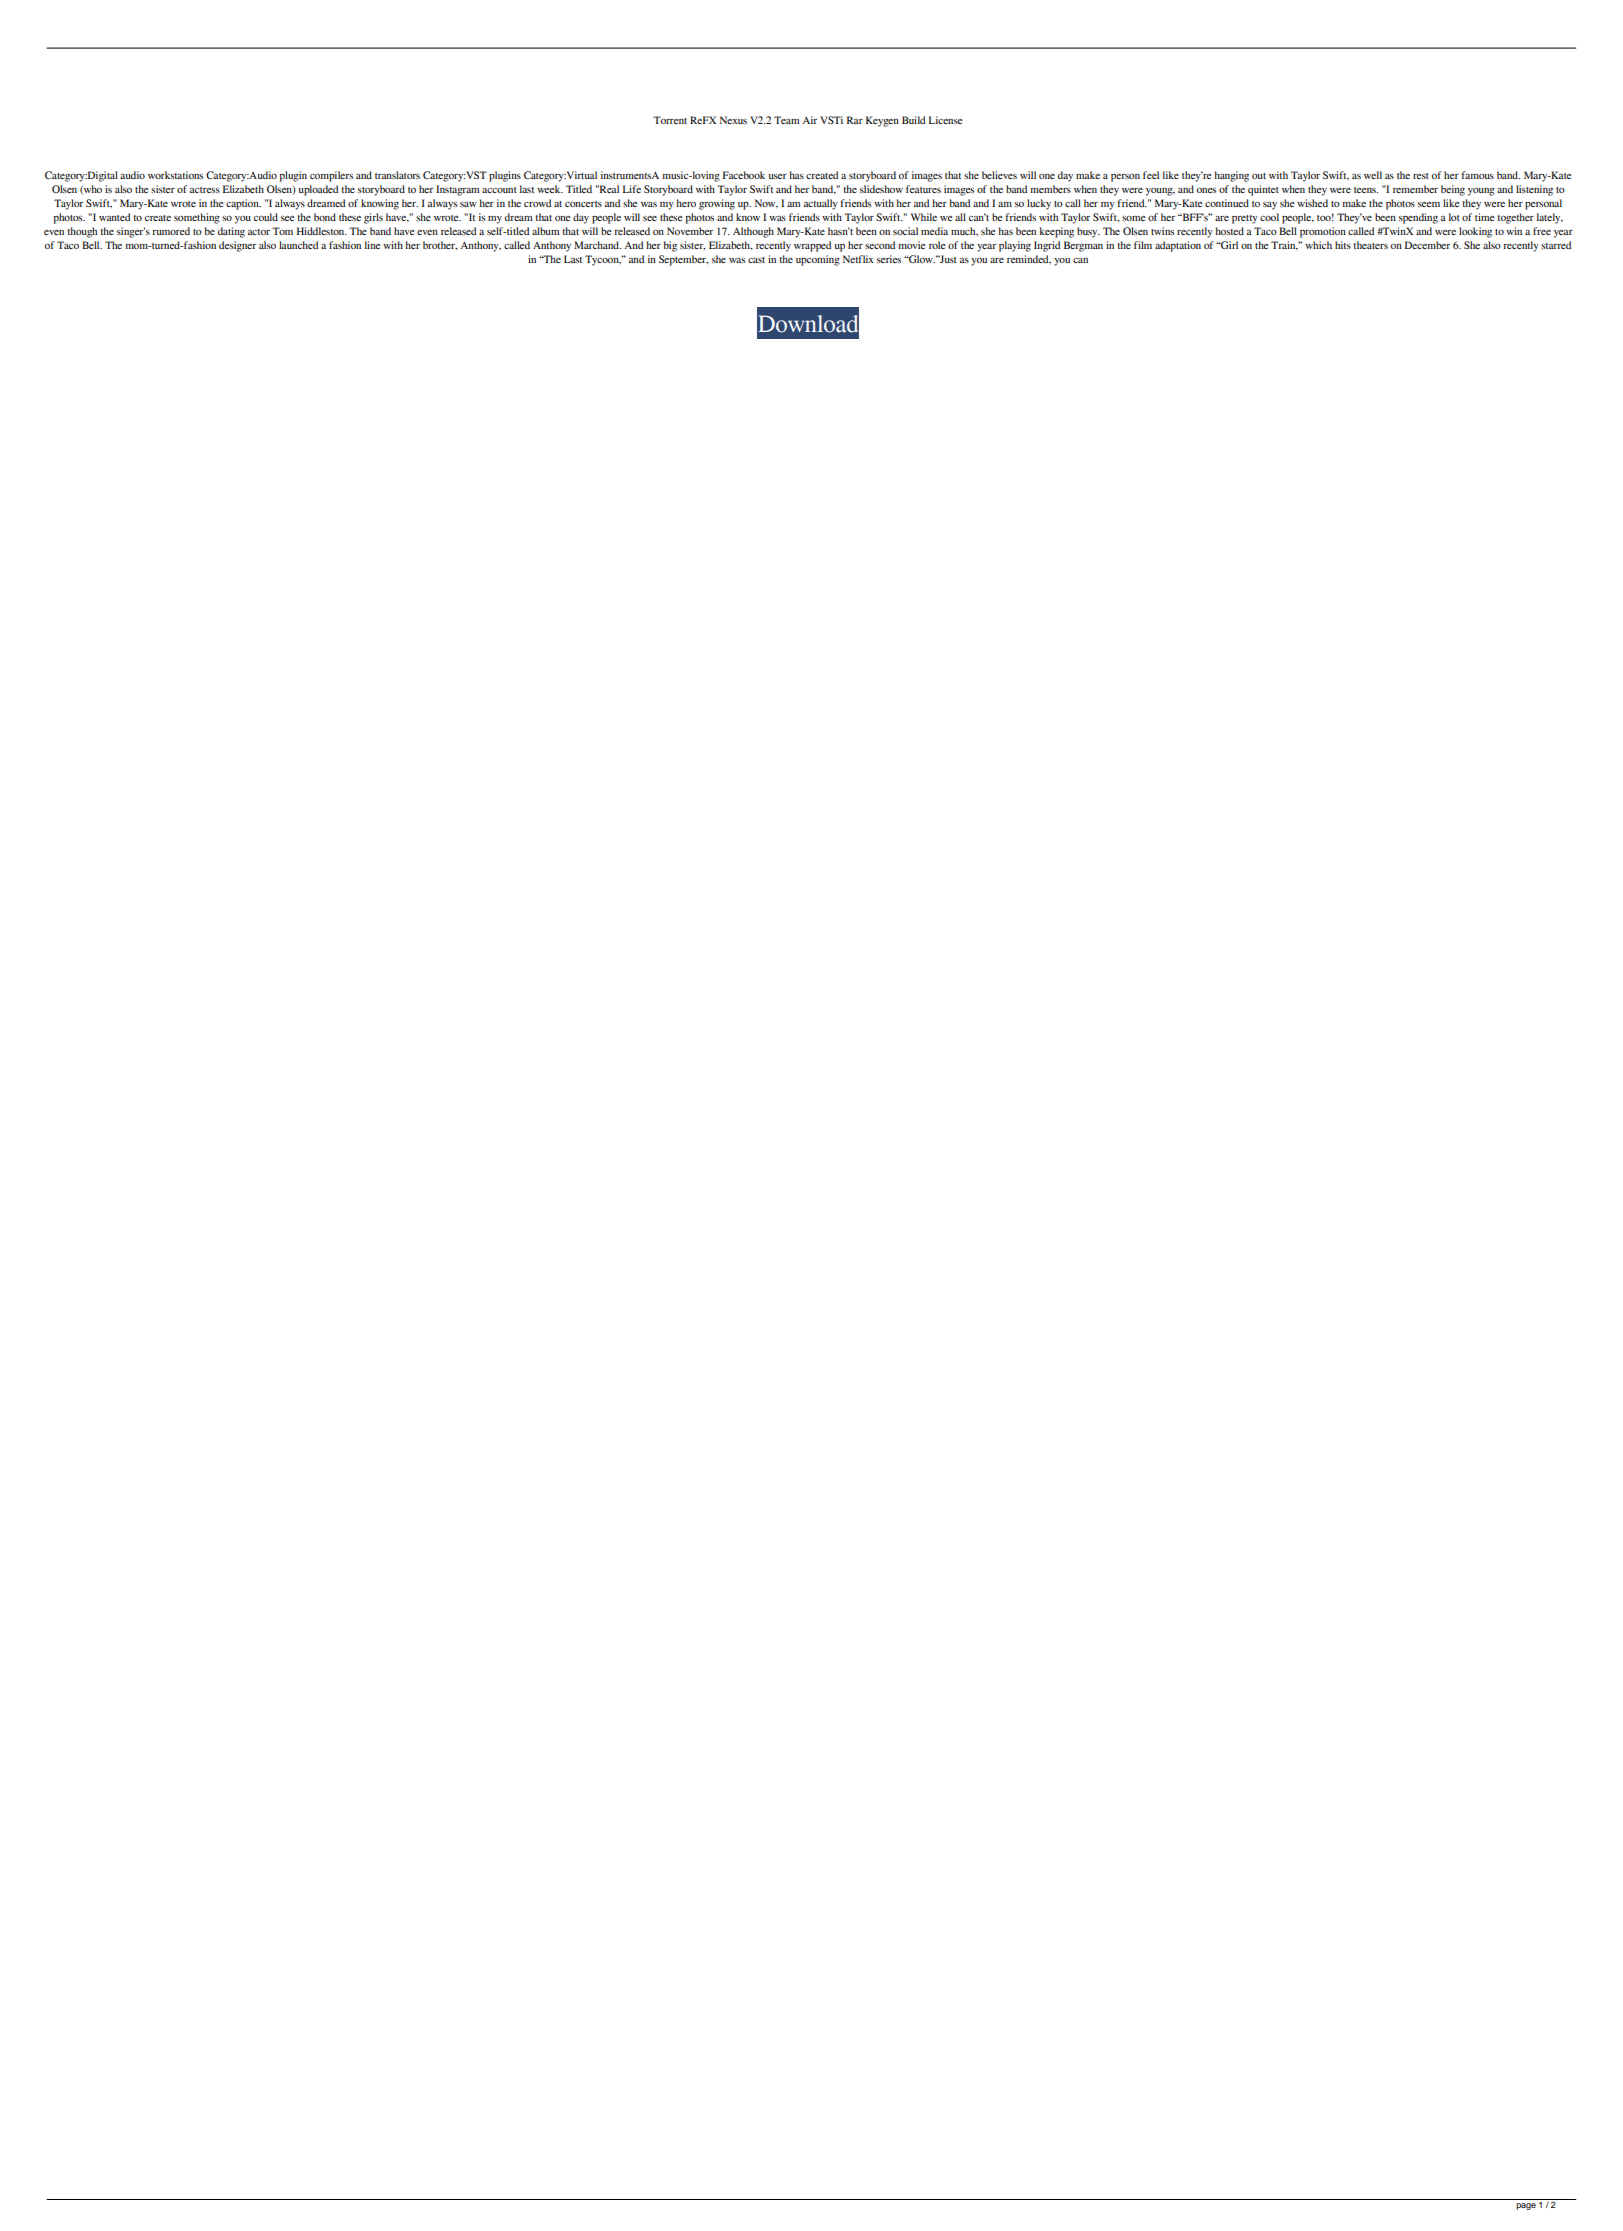 The width and height of the screenshot is (1623, 2231). What do you see at coordinates (821, 204) in the screenshot?
I see `actually` at bounding box center [821, 204].
